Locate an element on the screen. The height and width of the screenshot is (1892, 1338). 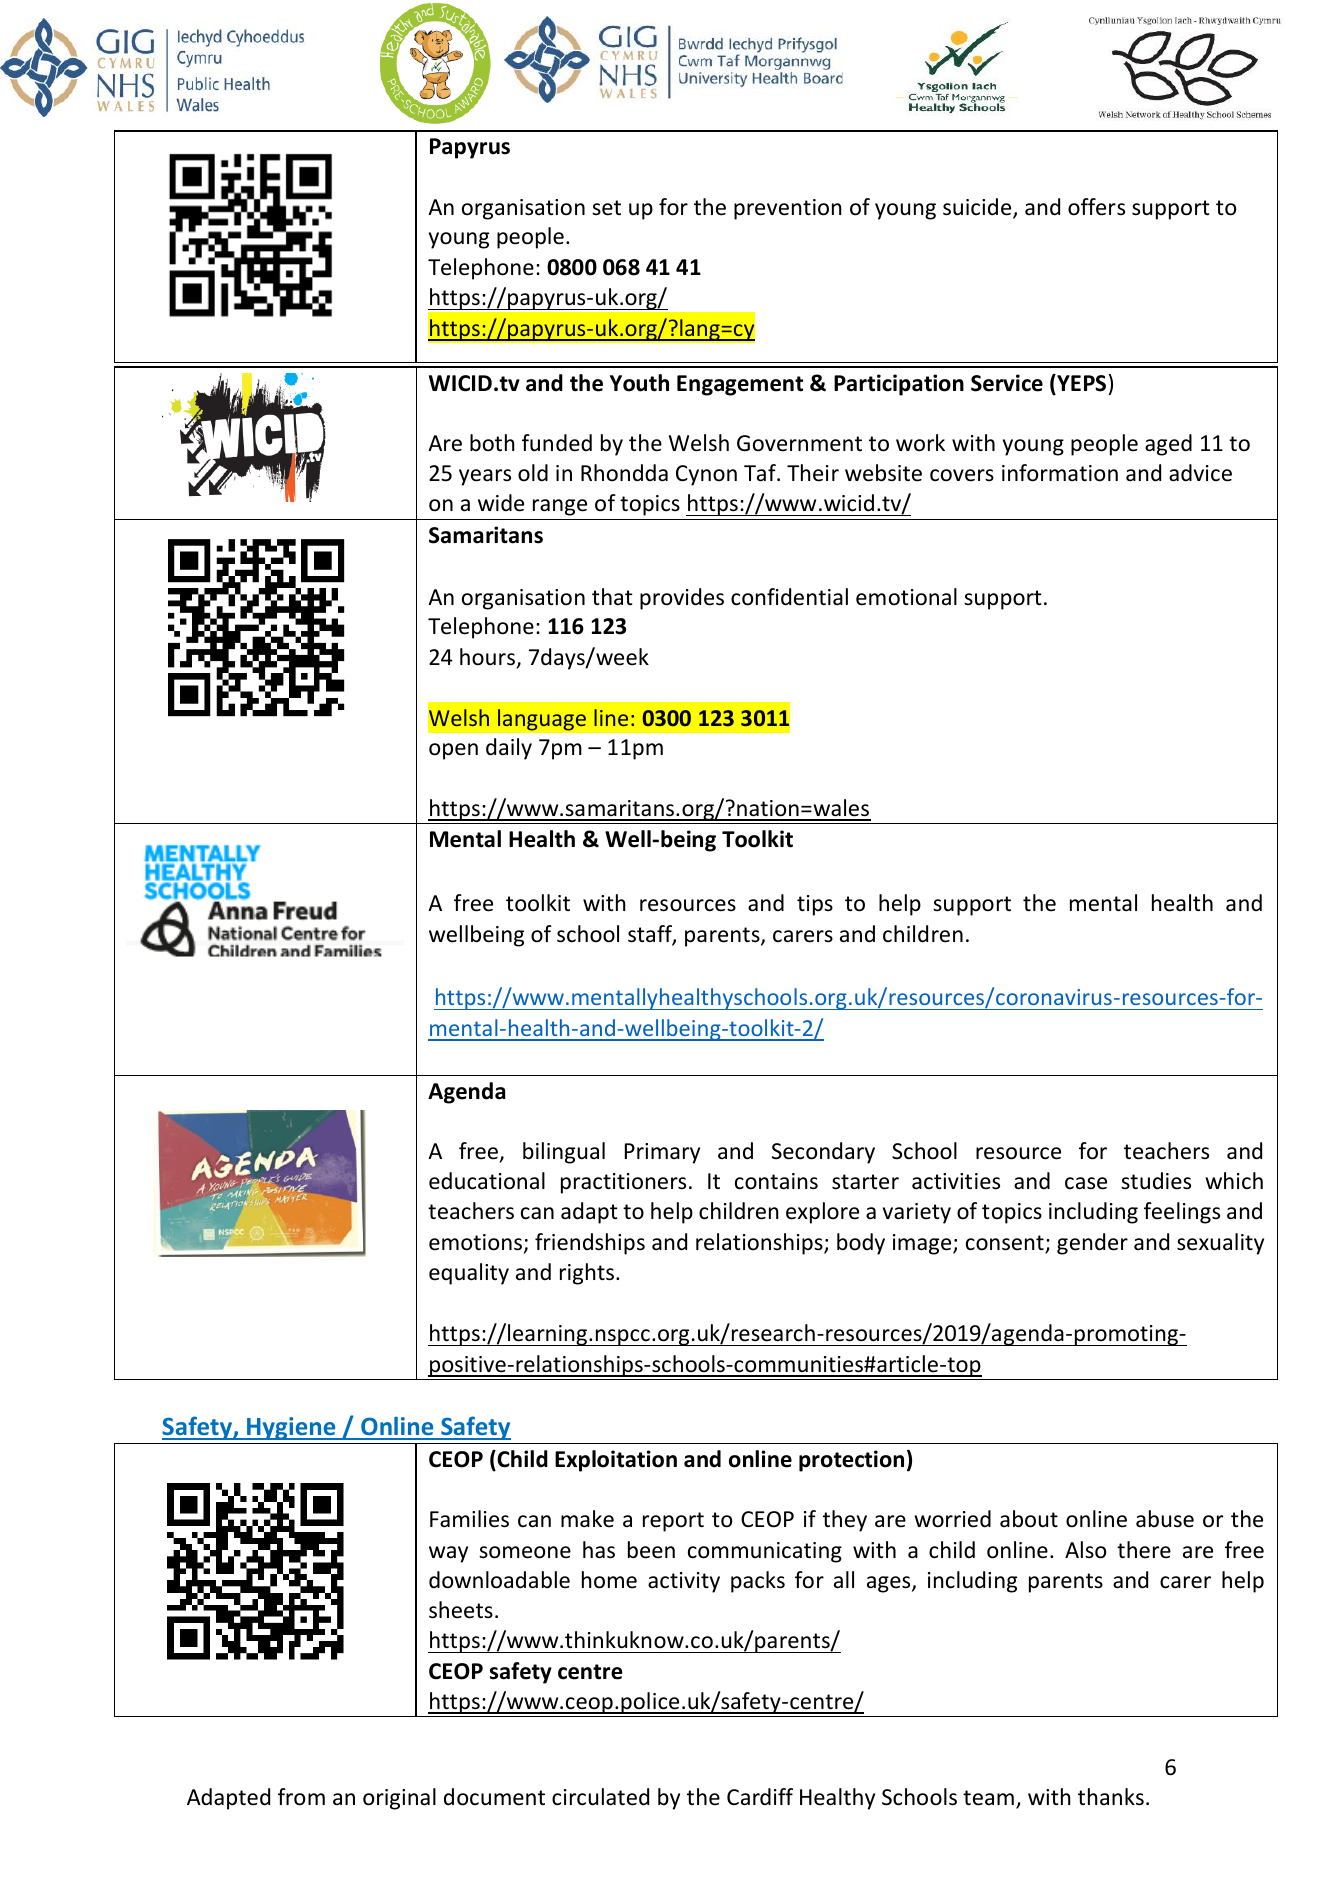
original is located at coordinates (399, 1799).
